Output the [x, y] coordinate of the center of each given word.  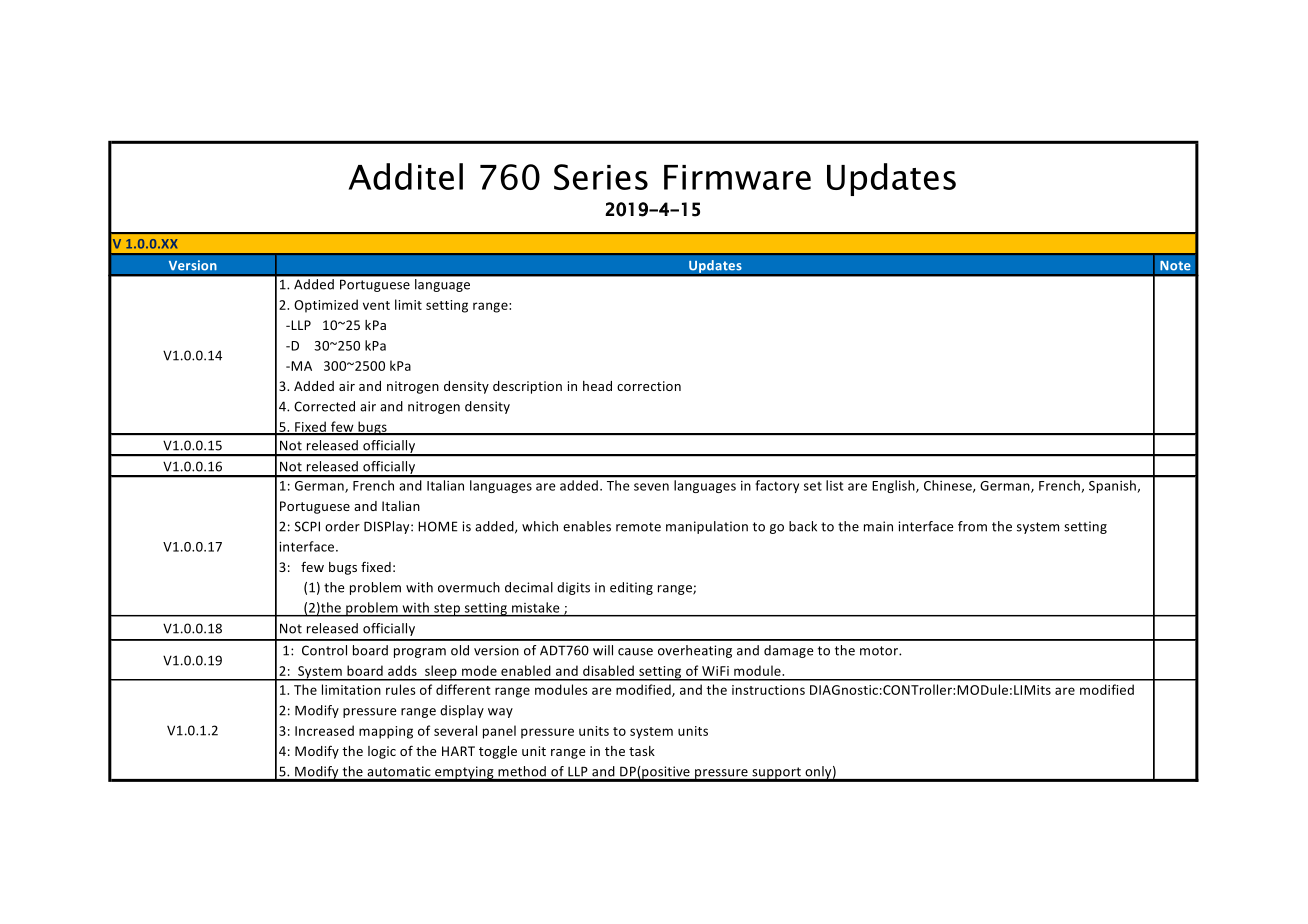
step [447, 610]
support [776, 774]
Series [601, 177]
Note [1175, 266]
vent [376, 305]
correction [649, 386]
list [834, 485]
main [878, 526]
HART [458, 751]
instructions [768, 690]
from [972, 526]
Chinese [949, 486]
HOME [438, 526]
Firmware [737, 177]
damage [788, 651]
